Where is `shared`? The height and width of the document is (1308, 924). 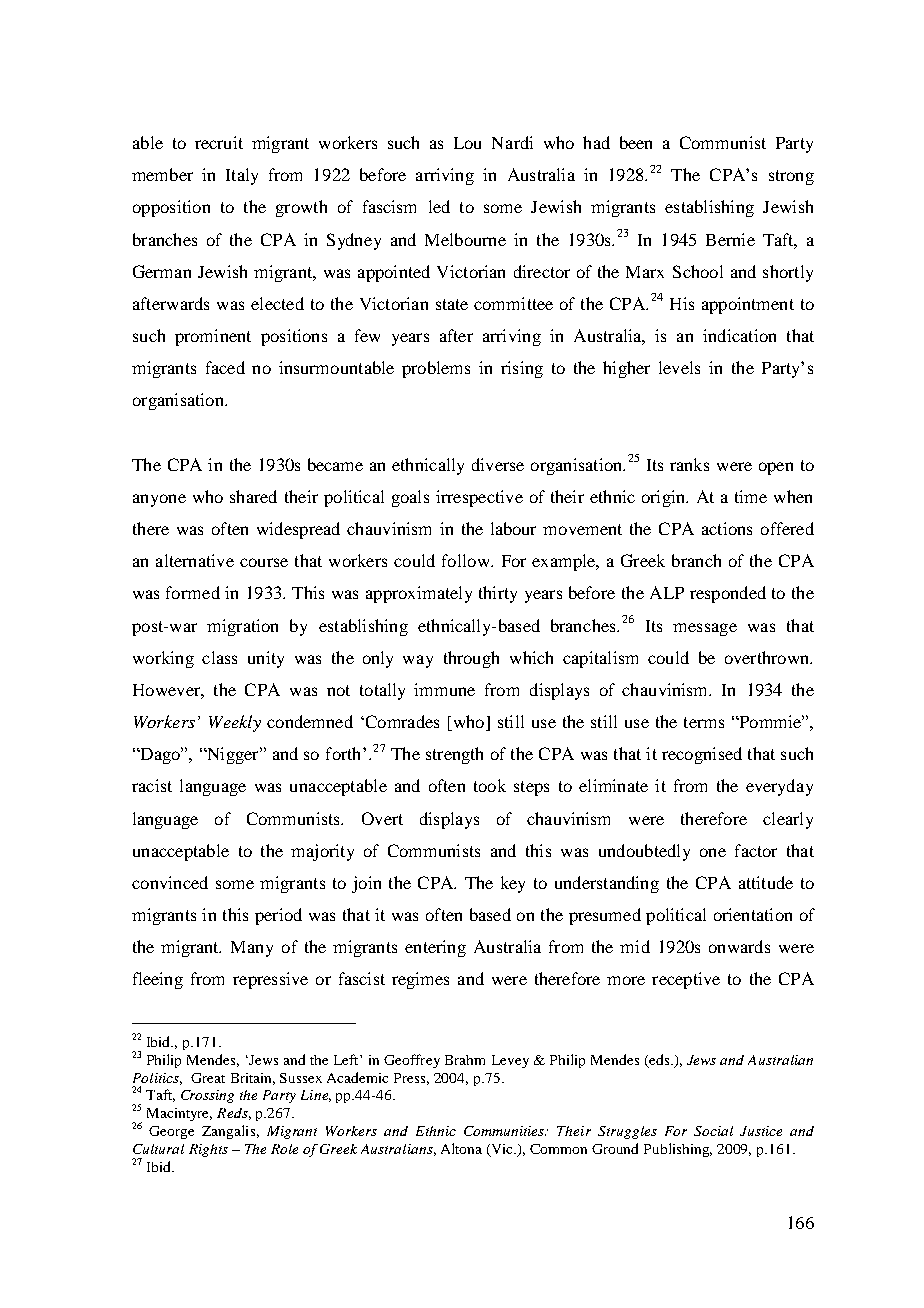
shared is located at coordinates (253, 496).
